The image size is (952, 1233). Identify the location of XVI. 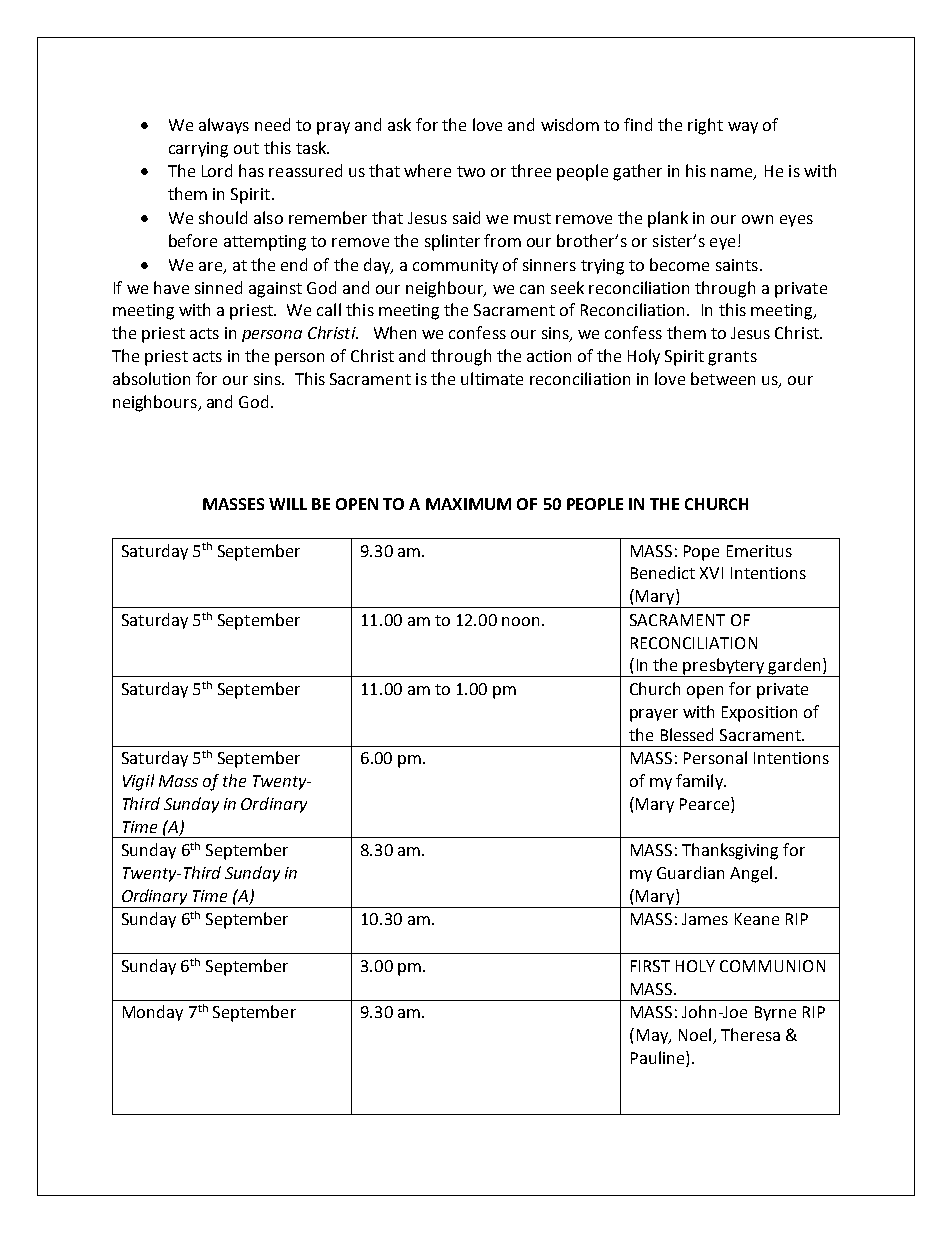
(711, 573).
